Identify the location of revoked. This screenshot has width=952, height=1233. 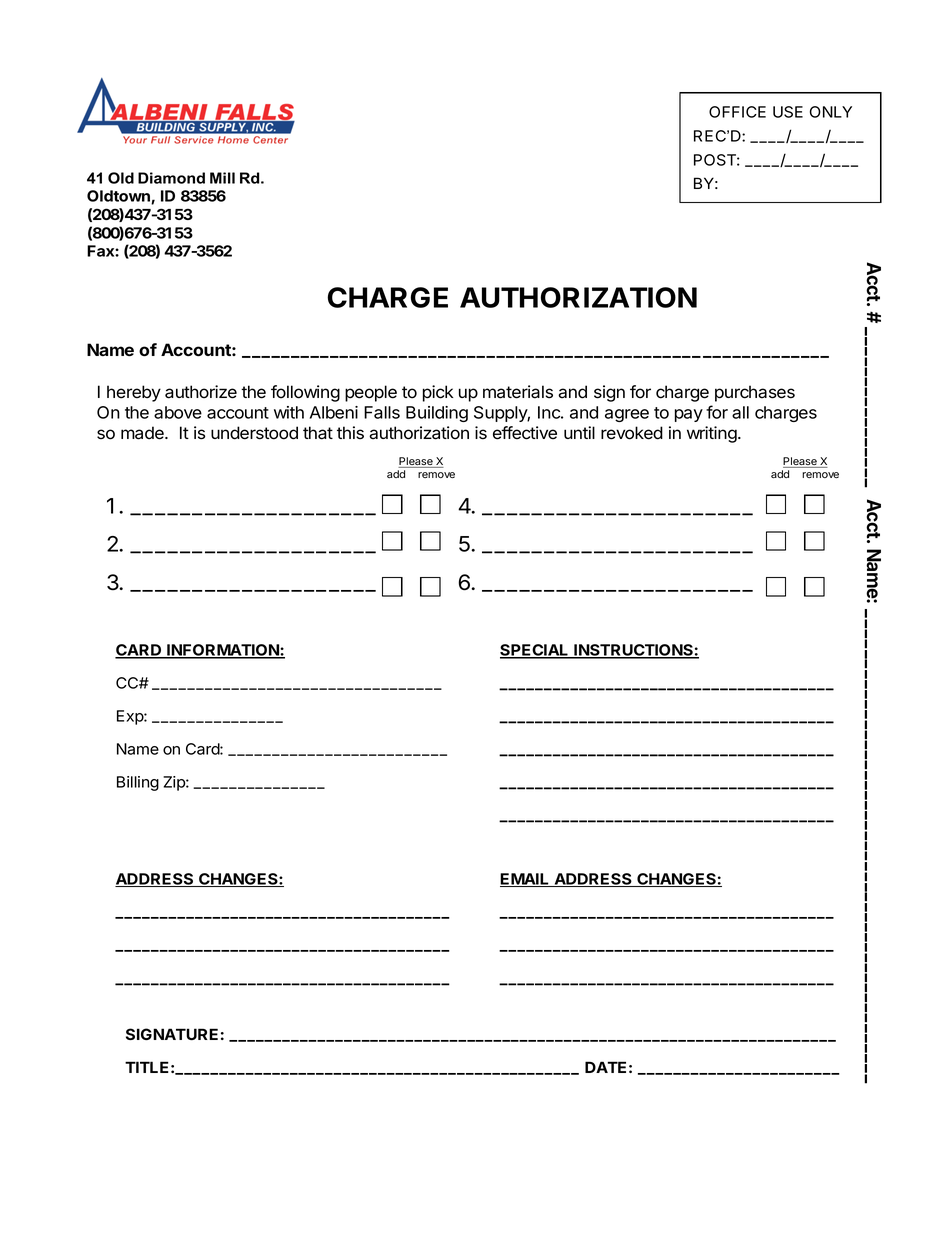
(632, 433).
